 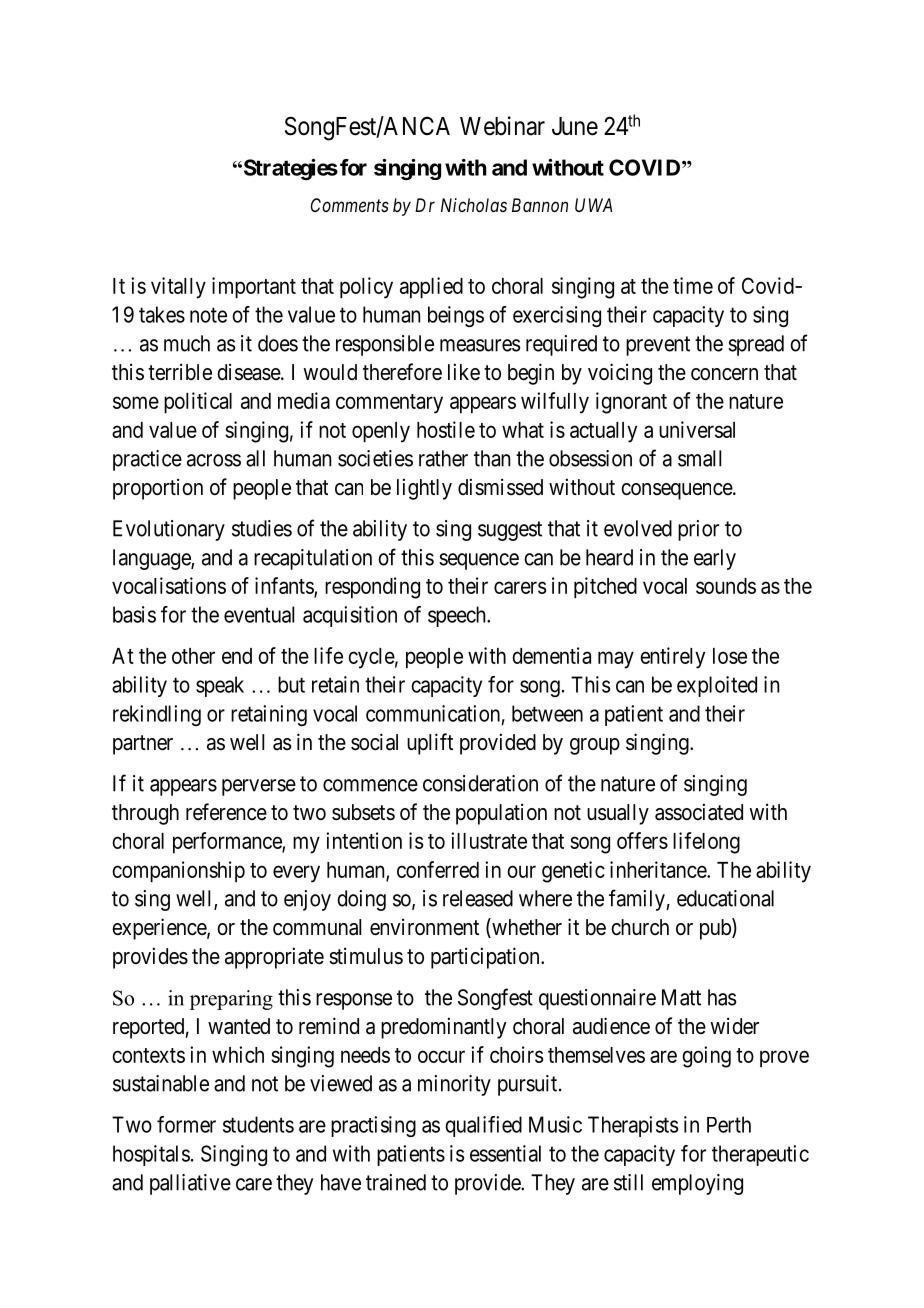 I want to click on UWA, so click(x=593, y=205).
